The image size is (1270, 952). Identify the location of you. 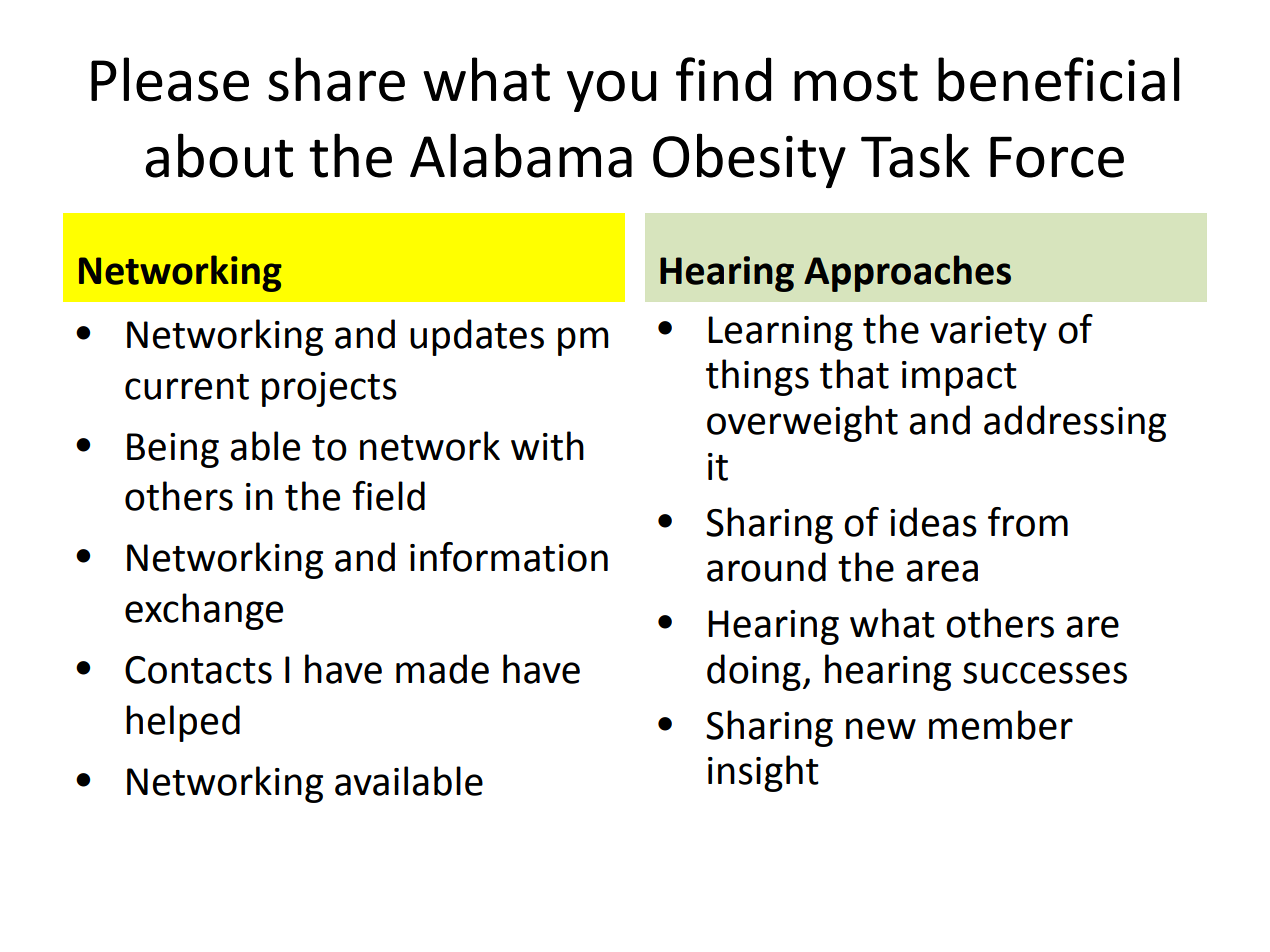
(611, 91).
